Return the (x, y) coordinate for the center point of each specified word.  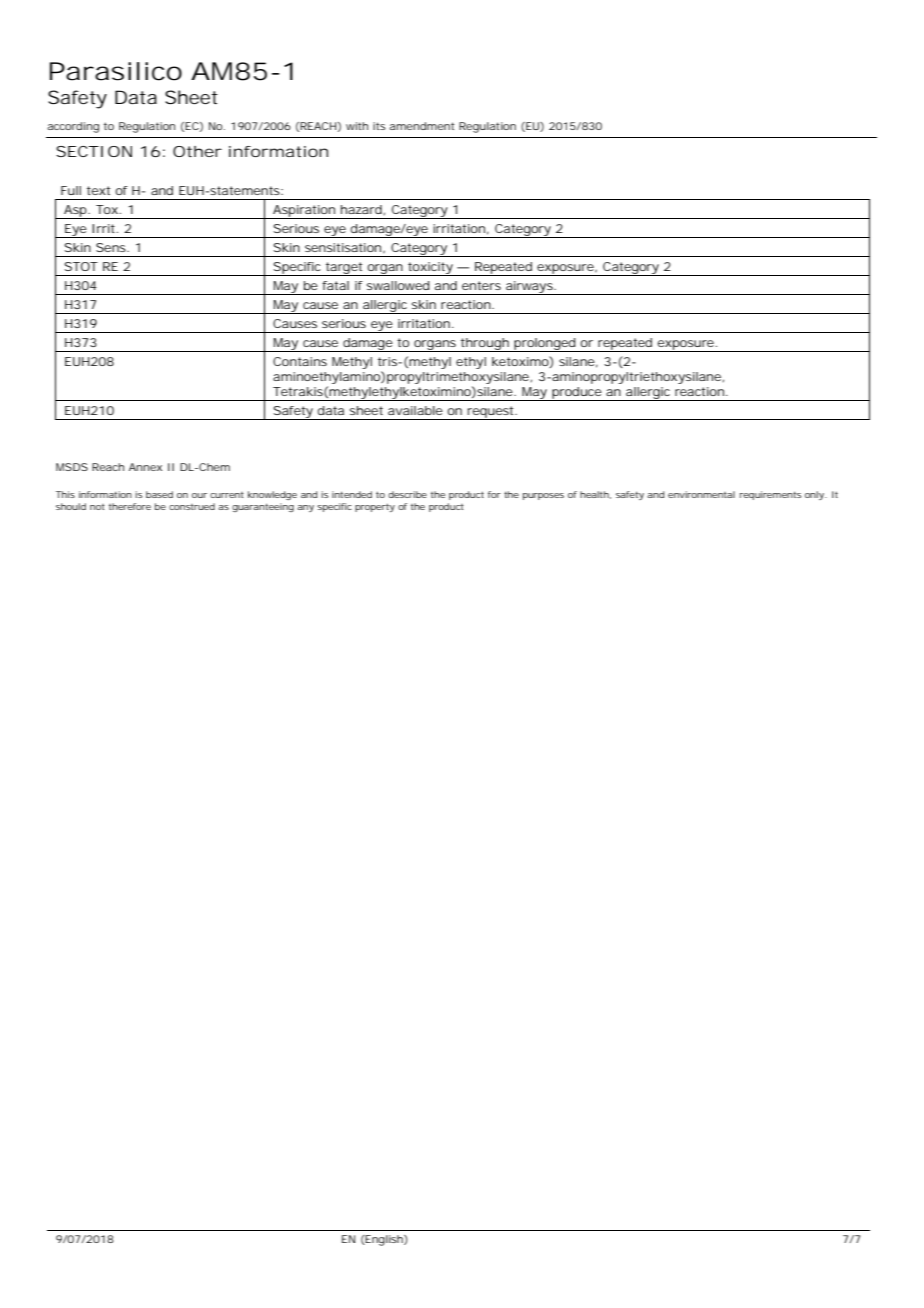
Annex (145, 467)
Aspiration (303, 212)
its (379, 126)
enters (481, 285)
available (415, 410)
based (159, 494)
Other (197, 151)
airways (529, 288)
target (344, 269)
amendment (421, 126)
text (98, 190)
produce (576, 394)
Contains (300, 361)
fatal (335, 285)
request (490, 413)
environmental (701, 494)
